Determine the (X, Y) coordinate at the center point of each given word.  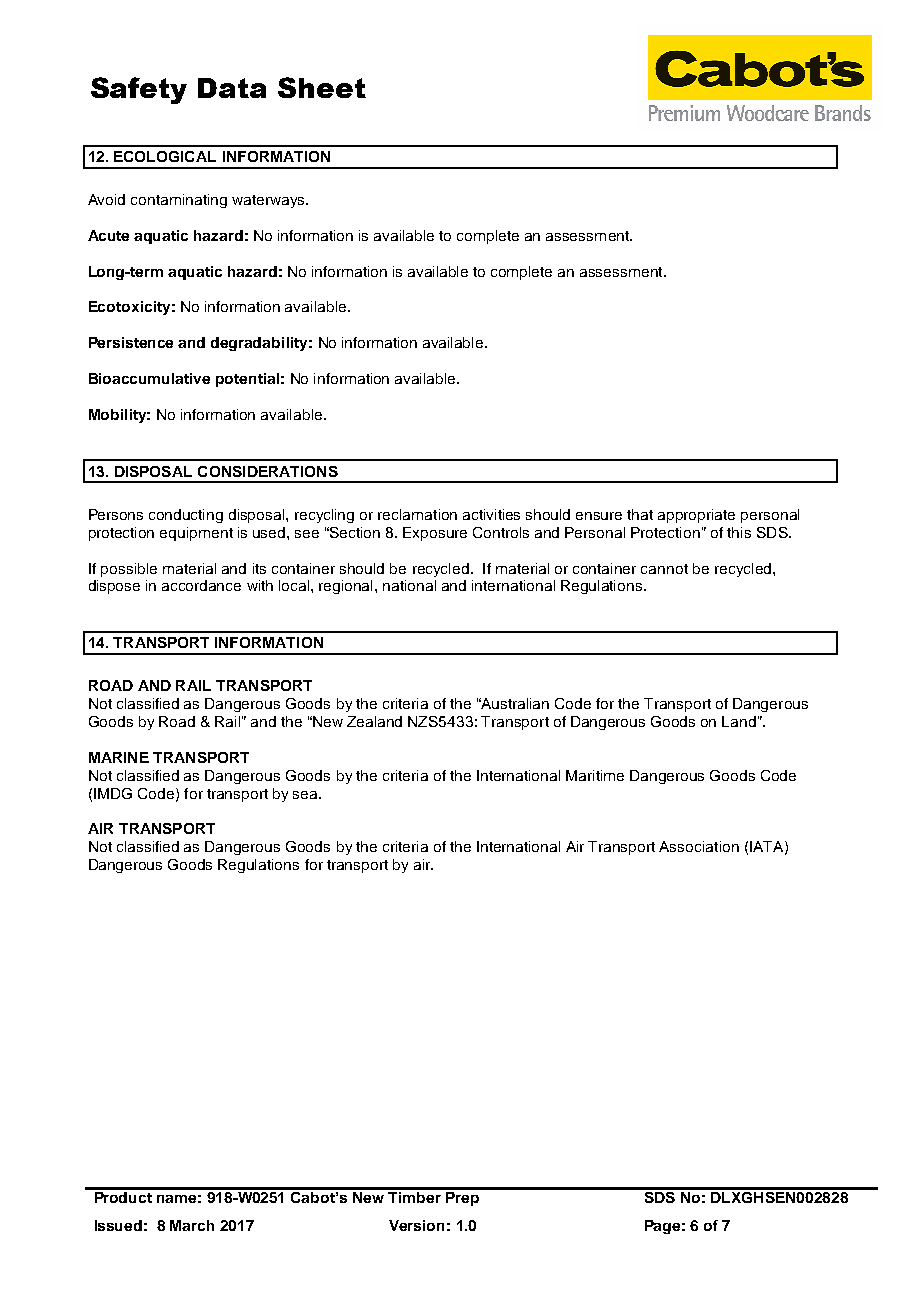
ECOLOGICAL (165, 156)
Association (699, 846)
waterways (269, 201)
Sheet (322, 87)
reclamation (417, 514)
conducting (186, 516)
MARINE (119, 757)
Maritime (595, 775)
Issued (118, 1225)
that (640, 514)
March (192, 1225)
